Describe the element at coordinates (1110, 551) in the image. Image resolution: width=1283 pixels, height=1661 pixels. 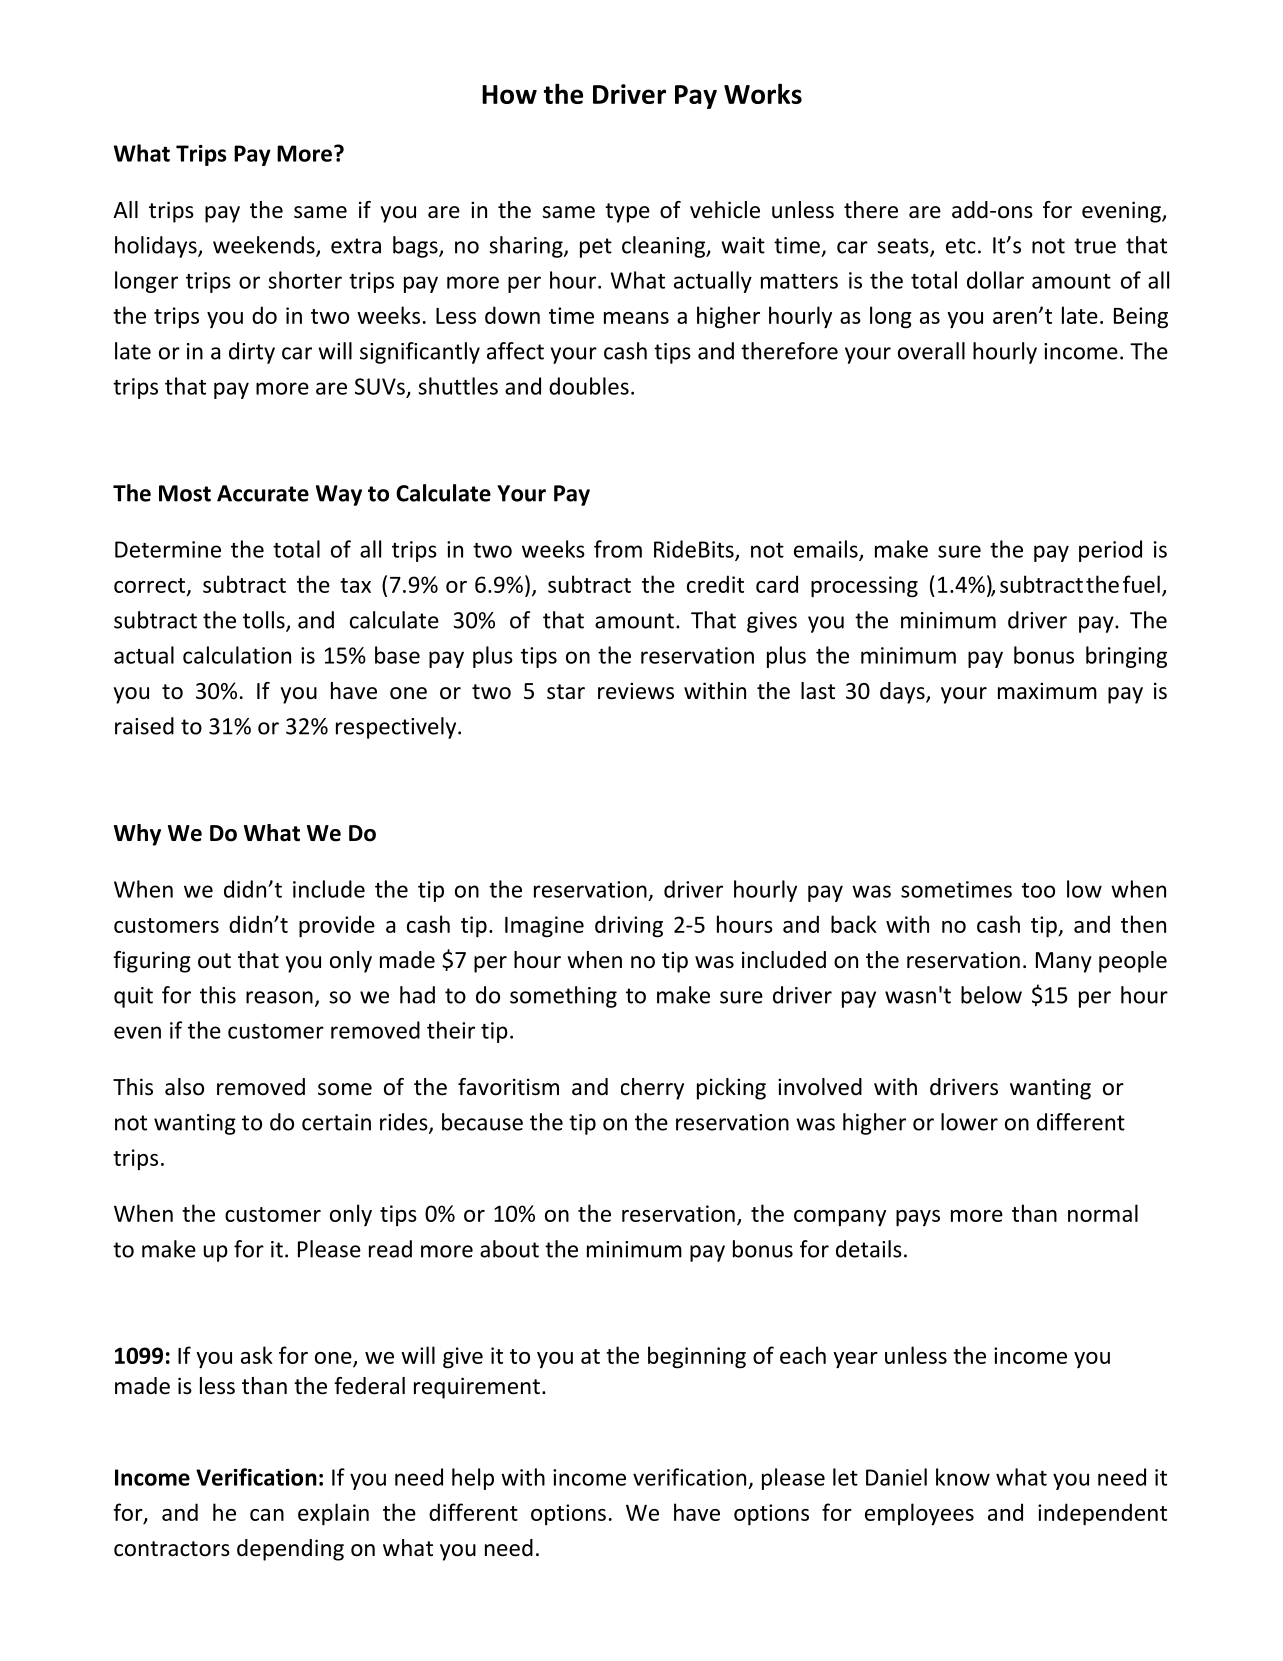
I see `period` at that location.
